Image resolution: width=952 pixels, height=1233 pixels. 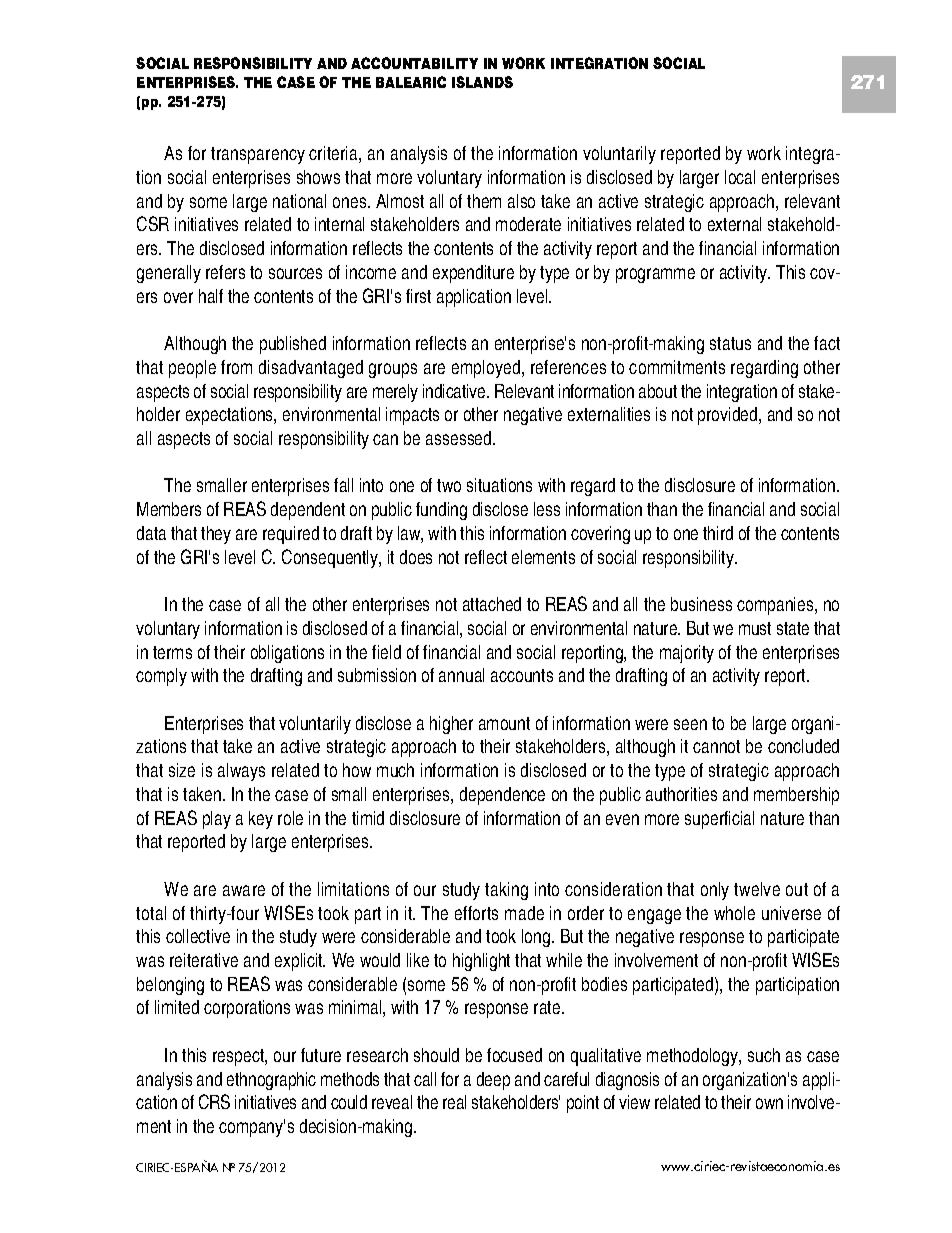 What do you see at coordinates (241, 772) in the screenshot?
I see `always` at bounding box center [241, 772].
